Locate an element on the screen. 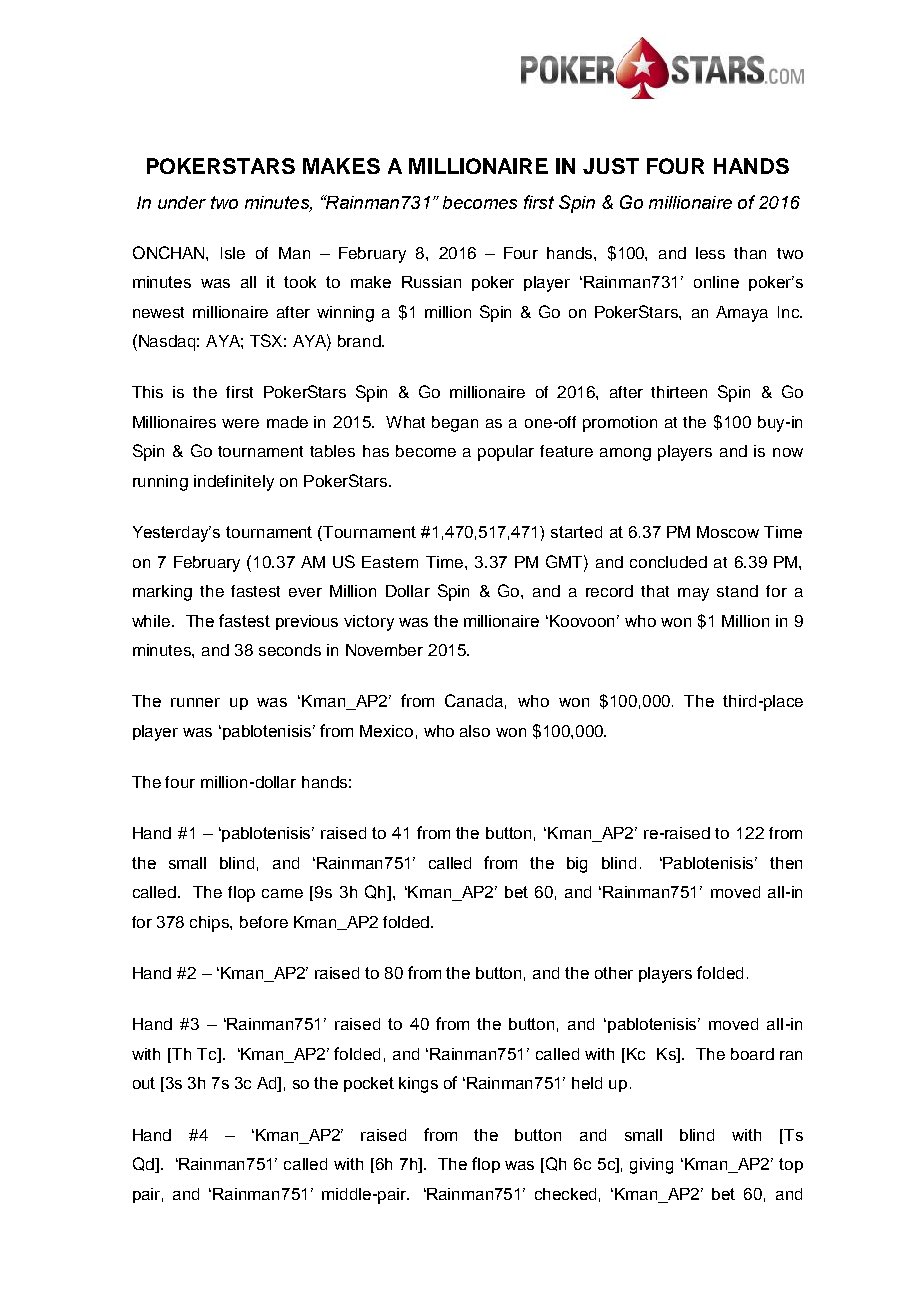  stand is located at coordinates (737, 591).
